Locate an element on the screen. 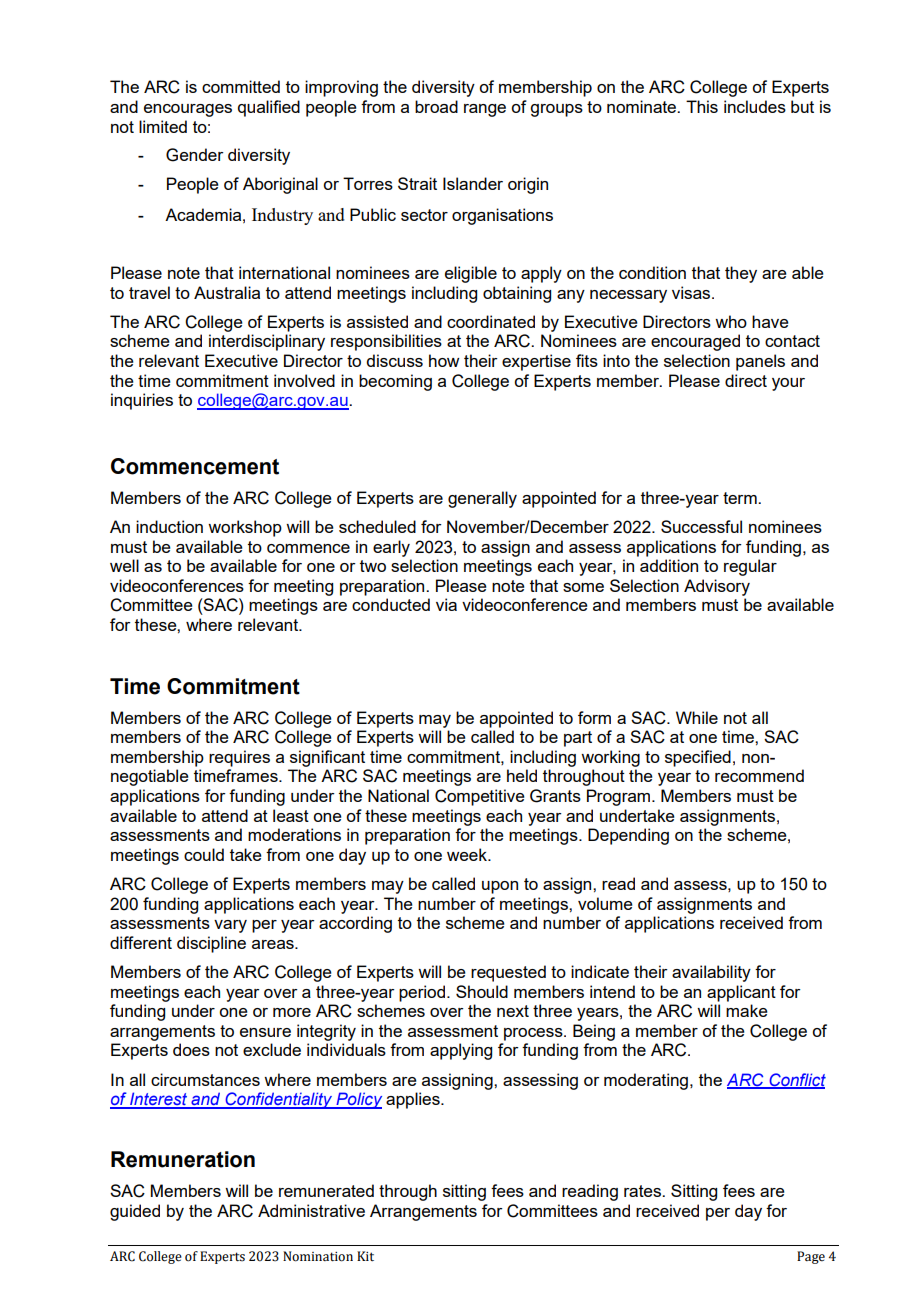 The image size is (924, 1308). Remuneration is located at coordinates (183, 1159).
